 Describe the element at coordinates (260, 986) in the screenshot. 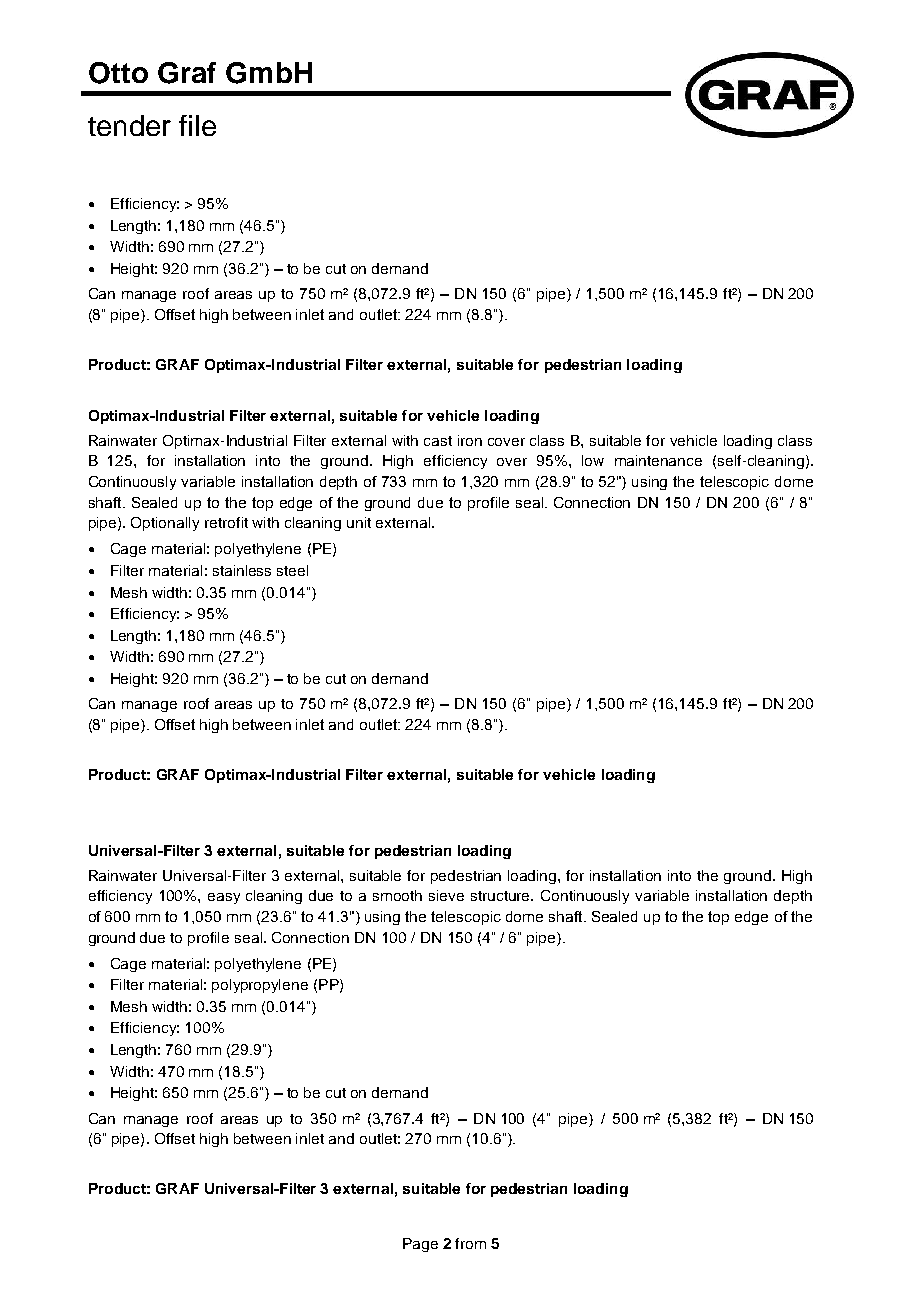

I see `polypropylene` at that location.
